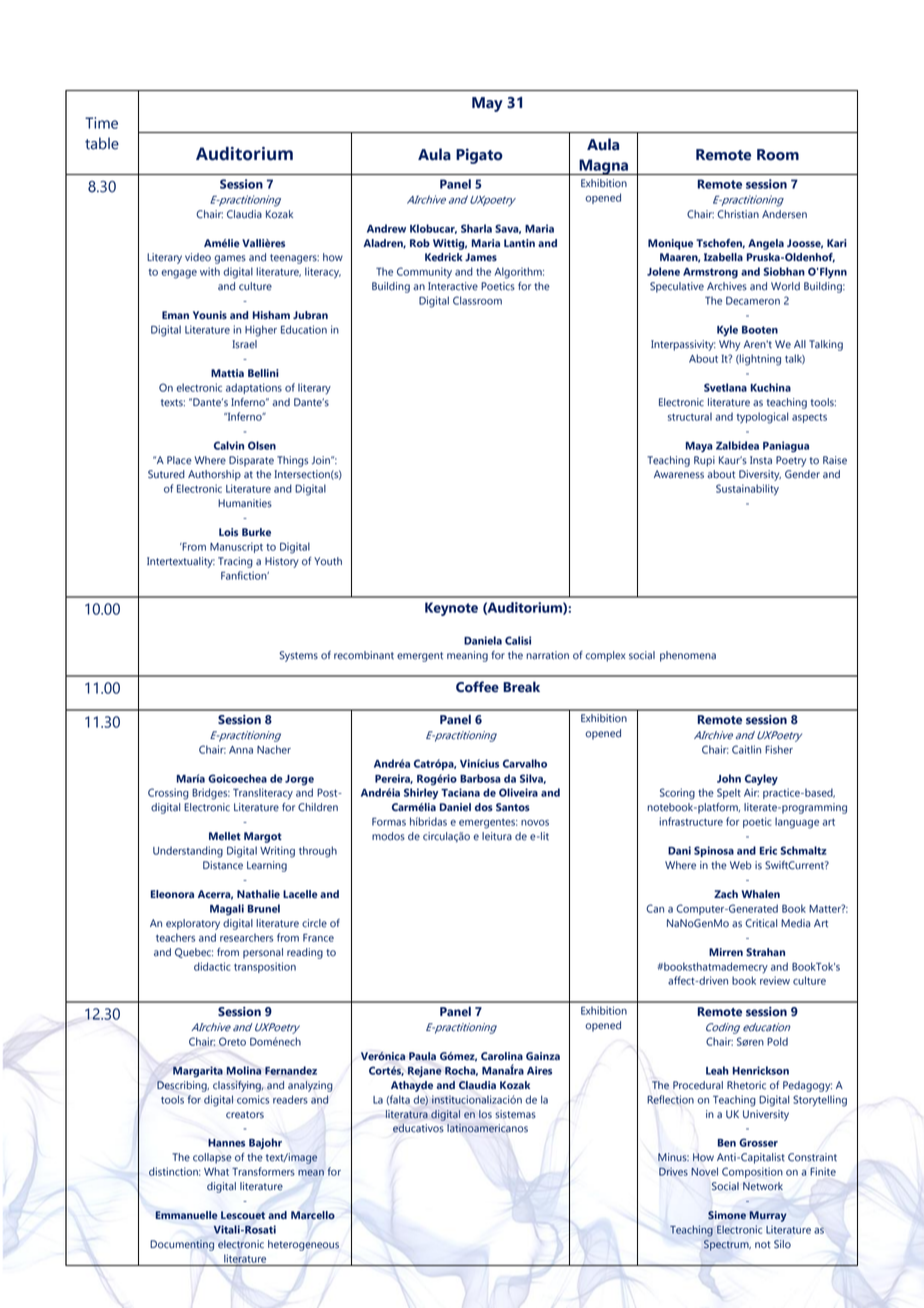  What do you see at coordinates (186, 1215) in the document?
I see `Emmanuelle` at bounding box center [186, 1215].
